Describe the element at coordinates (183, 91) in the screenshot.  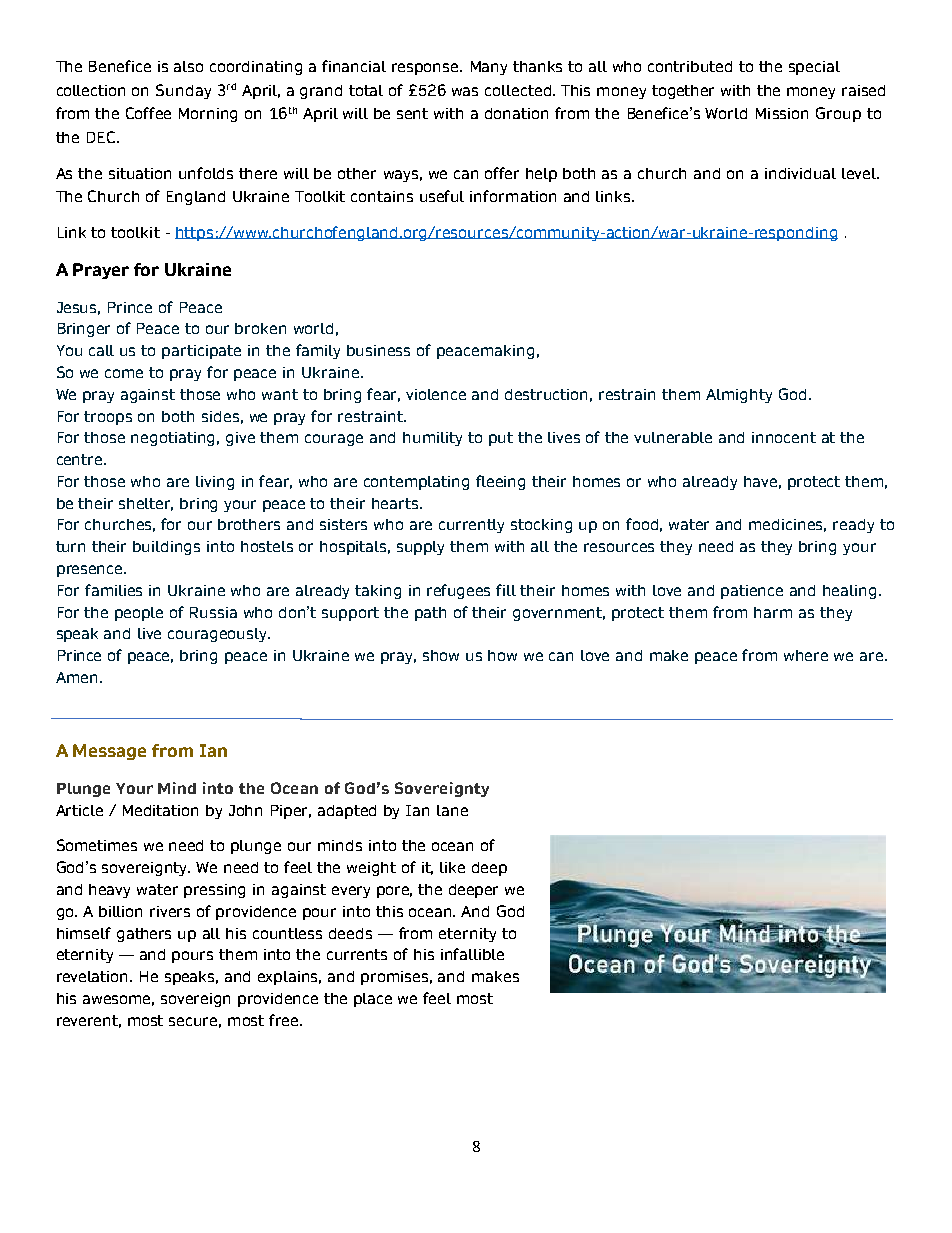
I see `Sunday` at that location.
